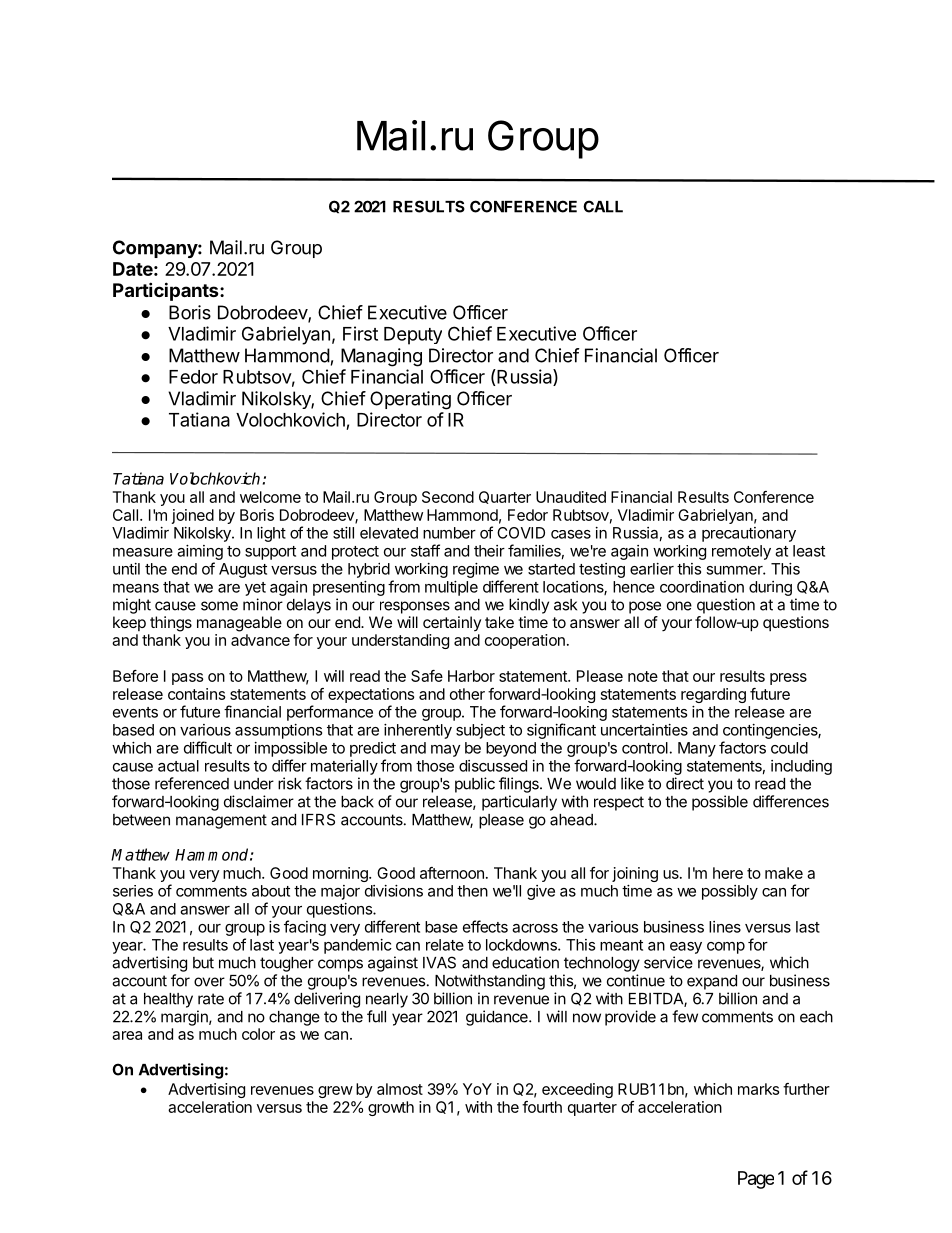 This image has height=1233, width=952. Describe the element at coordinates (167, 291) in the image. I see `Participants` at that location.
